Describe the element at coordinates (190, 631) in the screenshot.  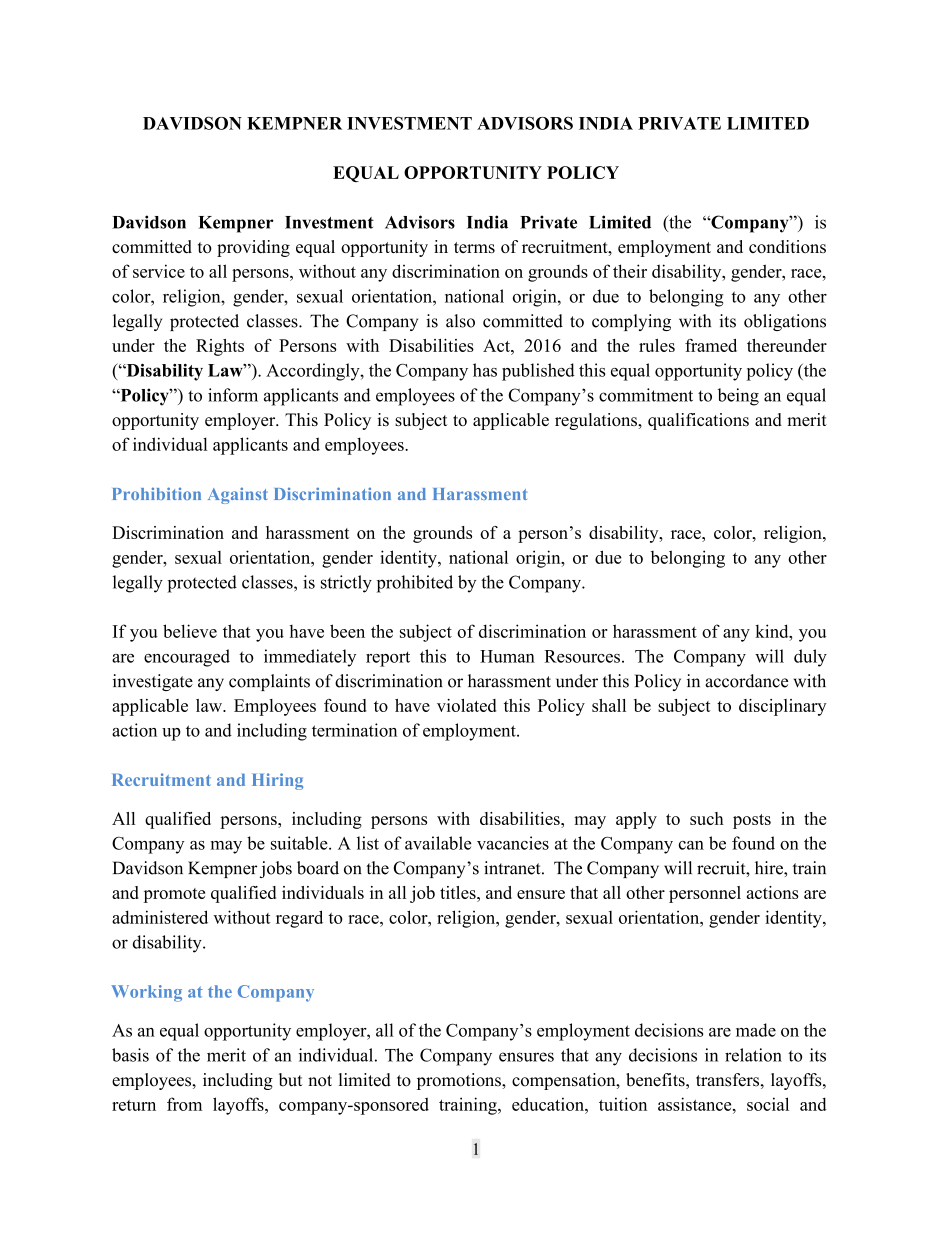
I see `believe` at that location.
